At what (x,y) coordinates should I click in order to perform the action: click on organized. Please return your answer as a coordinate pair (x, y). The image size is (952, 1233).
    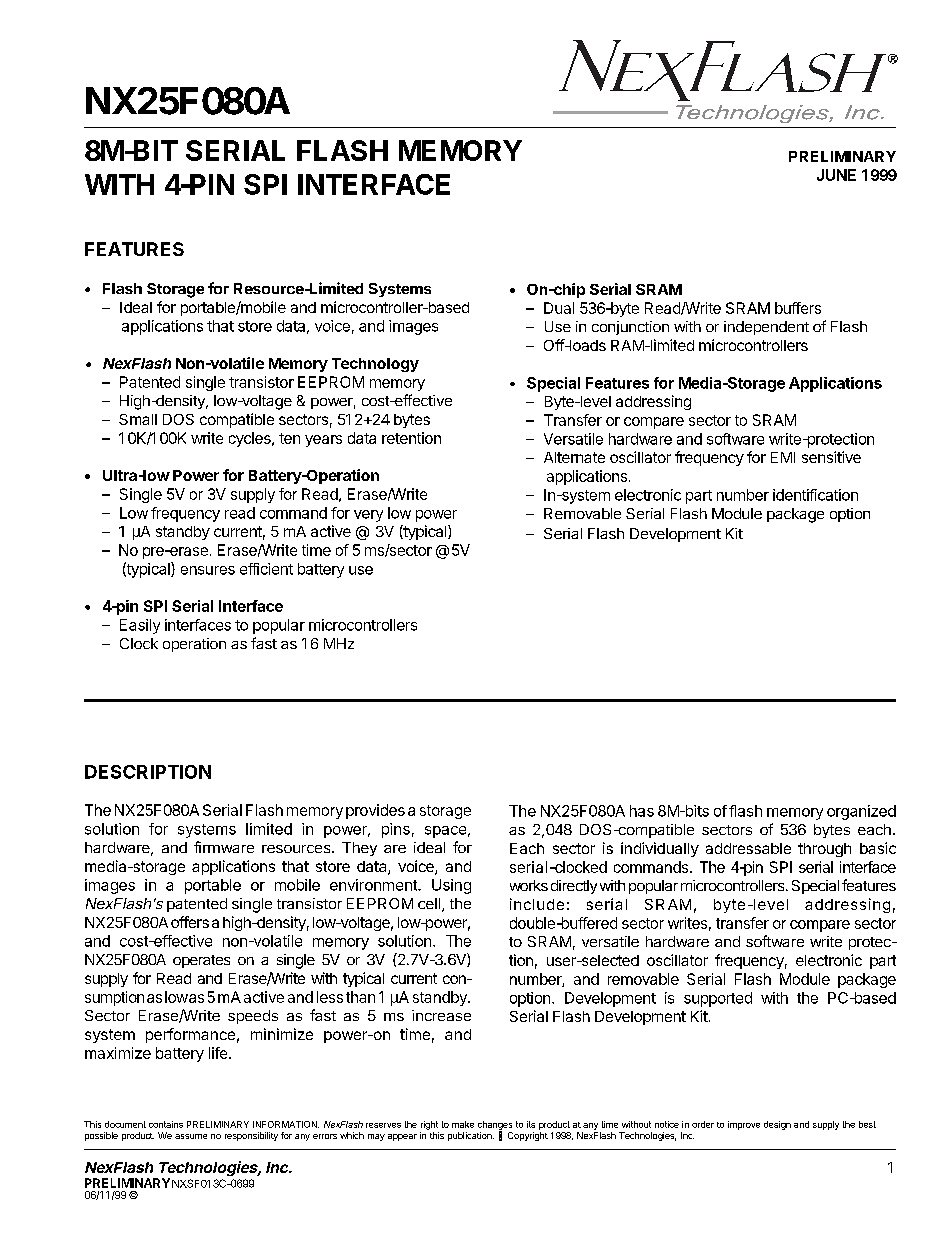
    Looking at the image, I should click on (861, 812).
